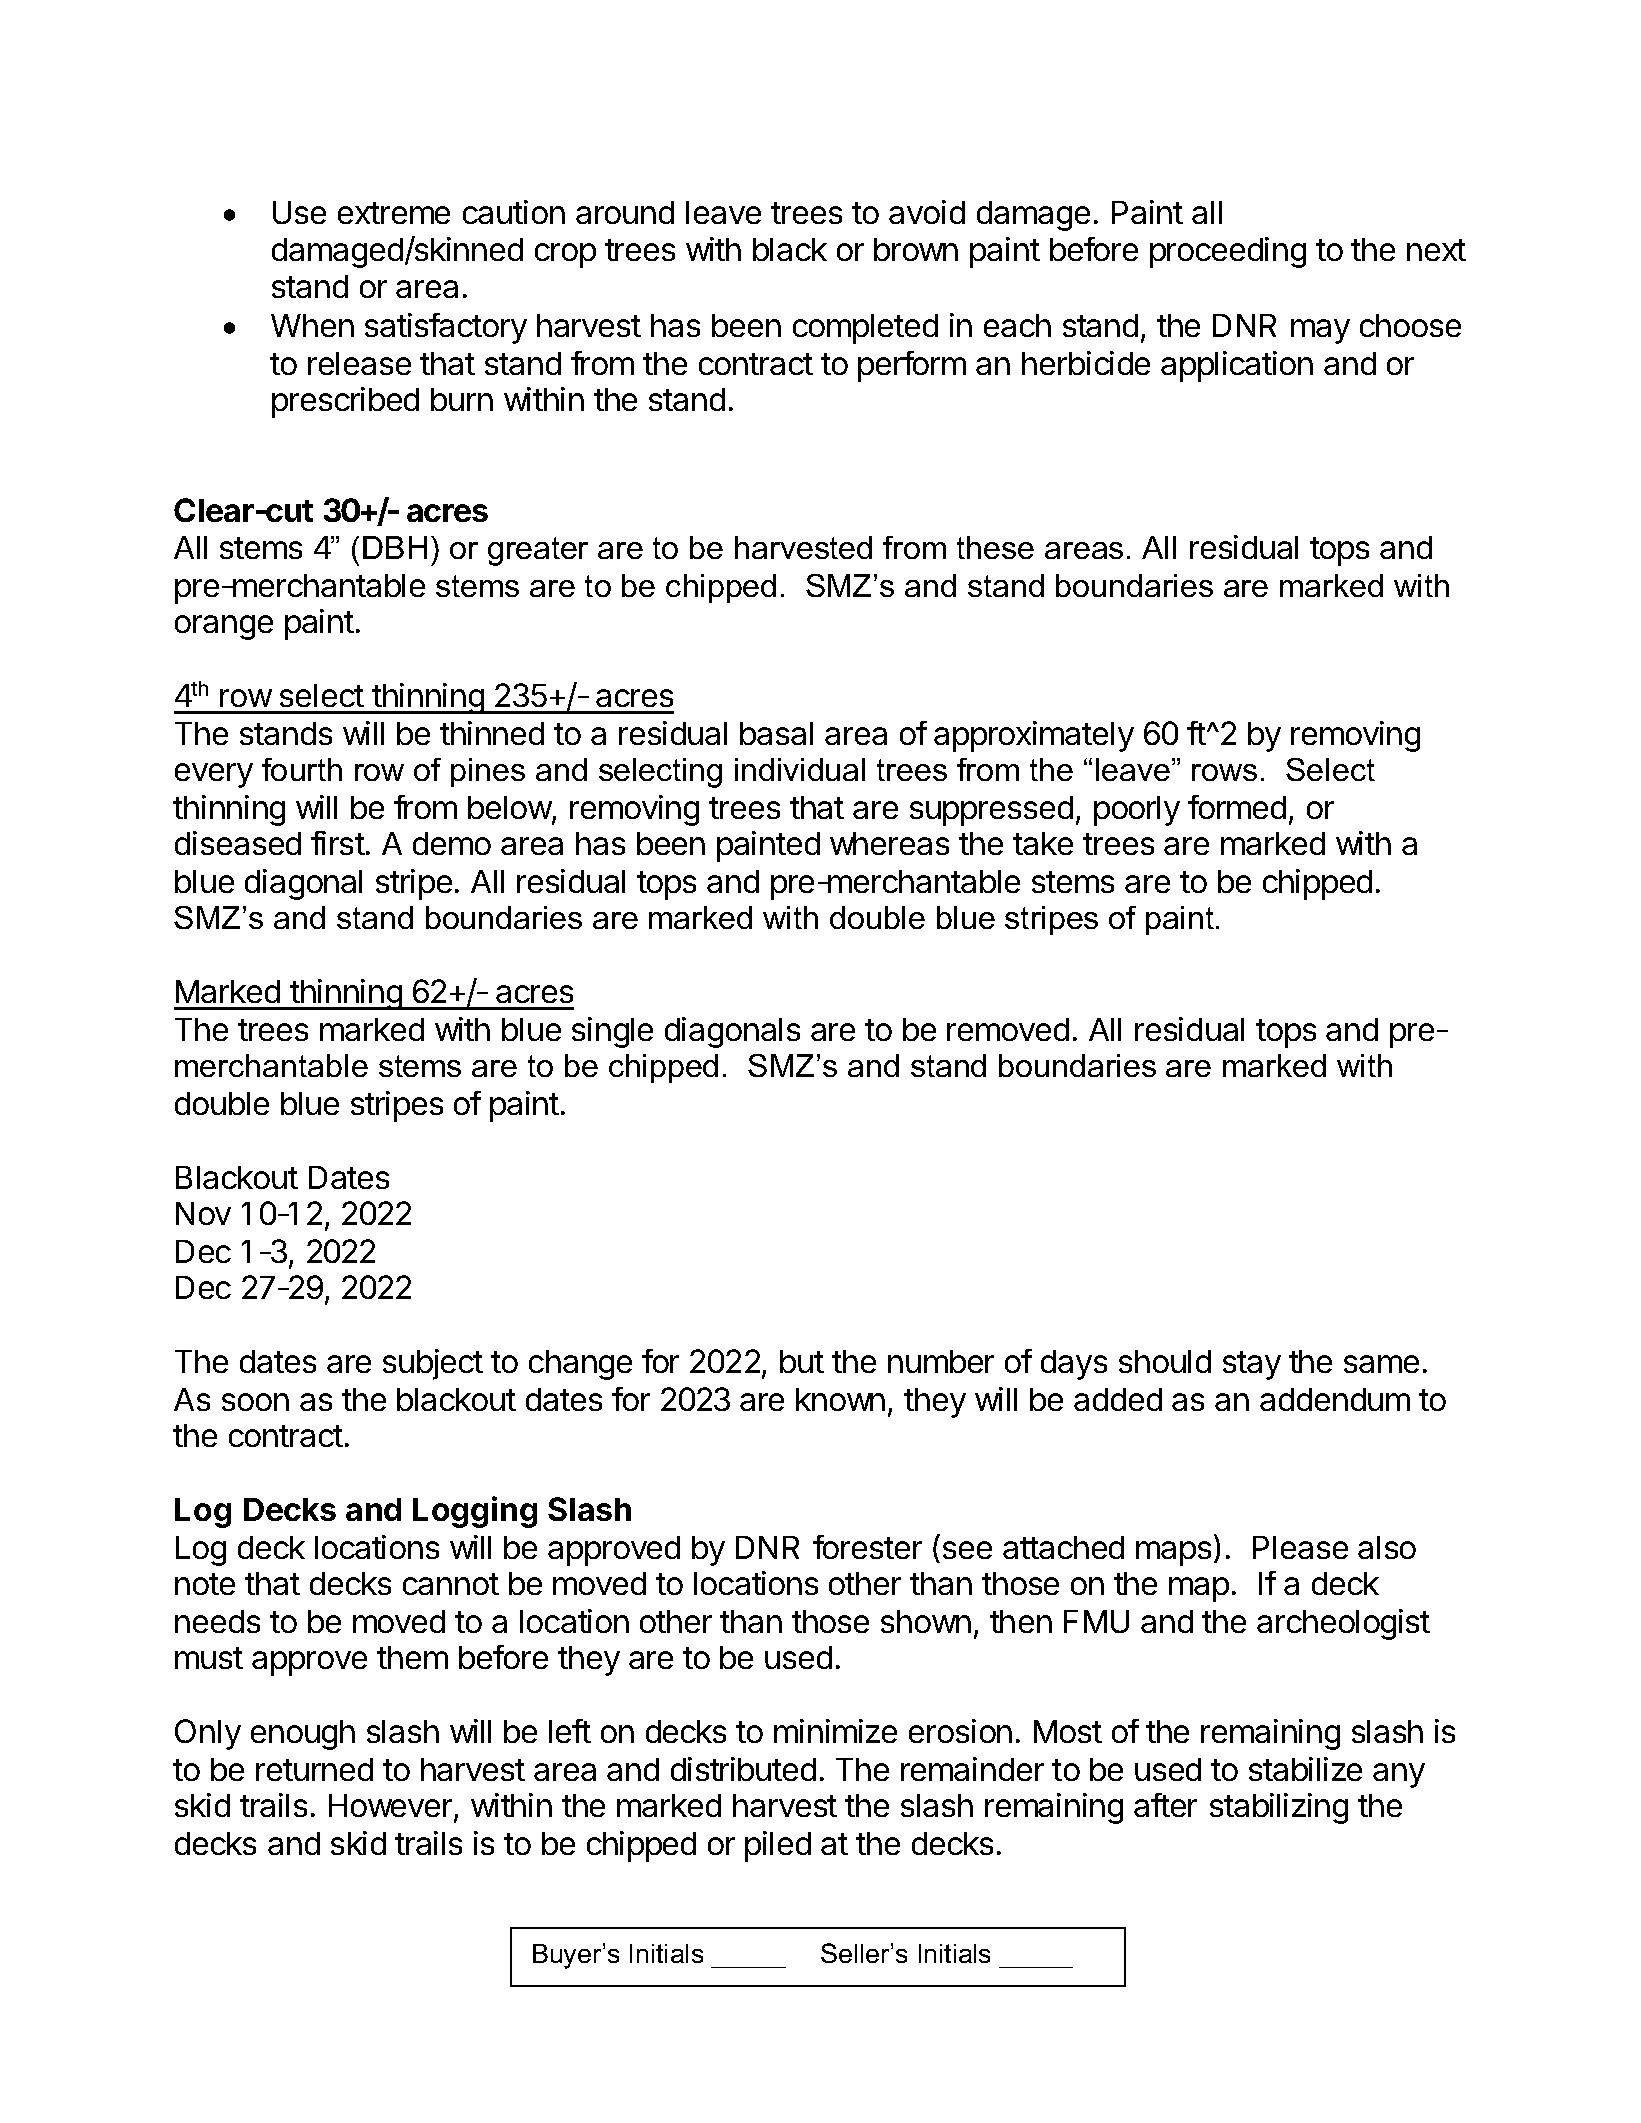  I want to click on However, so click(392, 1807).
